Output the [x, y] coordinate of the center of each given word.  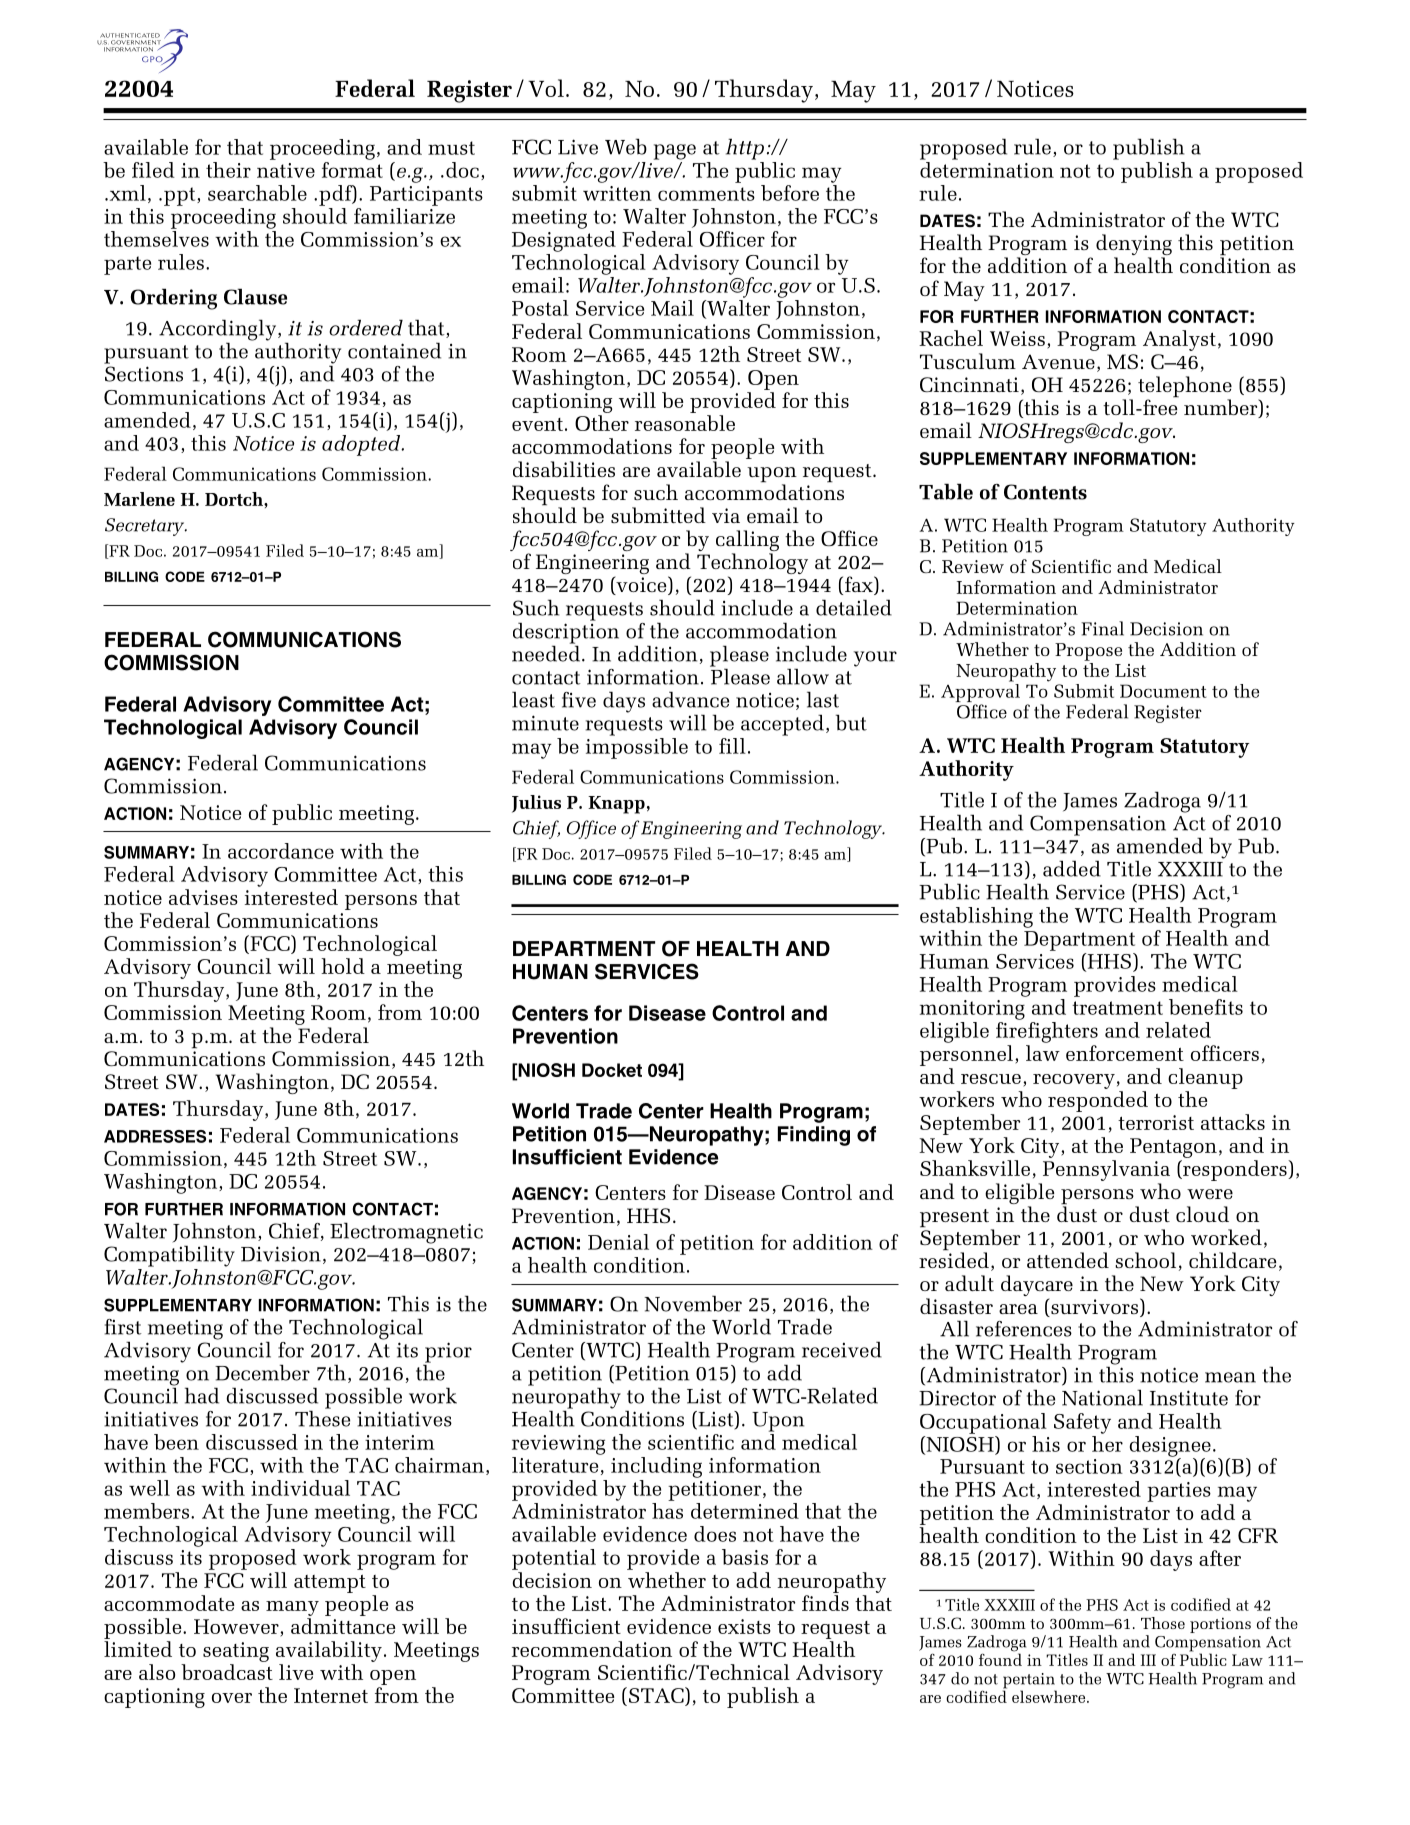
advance [690, 699]
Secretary [146, 527]
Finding [814, 1136]
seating [236, 1652]
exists [744, 1626]
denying [1134, 246]
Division [281, 1254]
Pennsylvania [1106, 1170]
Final [1102, 628]
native [286, 170]
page [675, 152]
